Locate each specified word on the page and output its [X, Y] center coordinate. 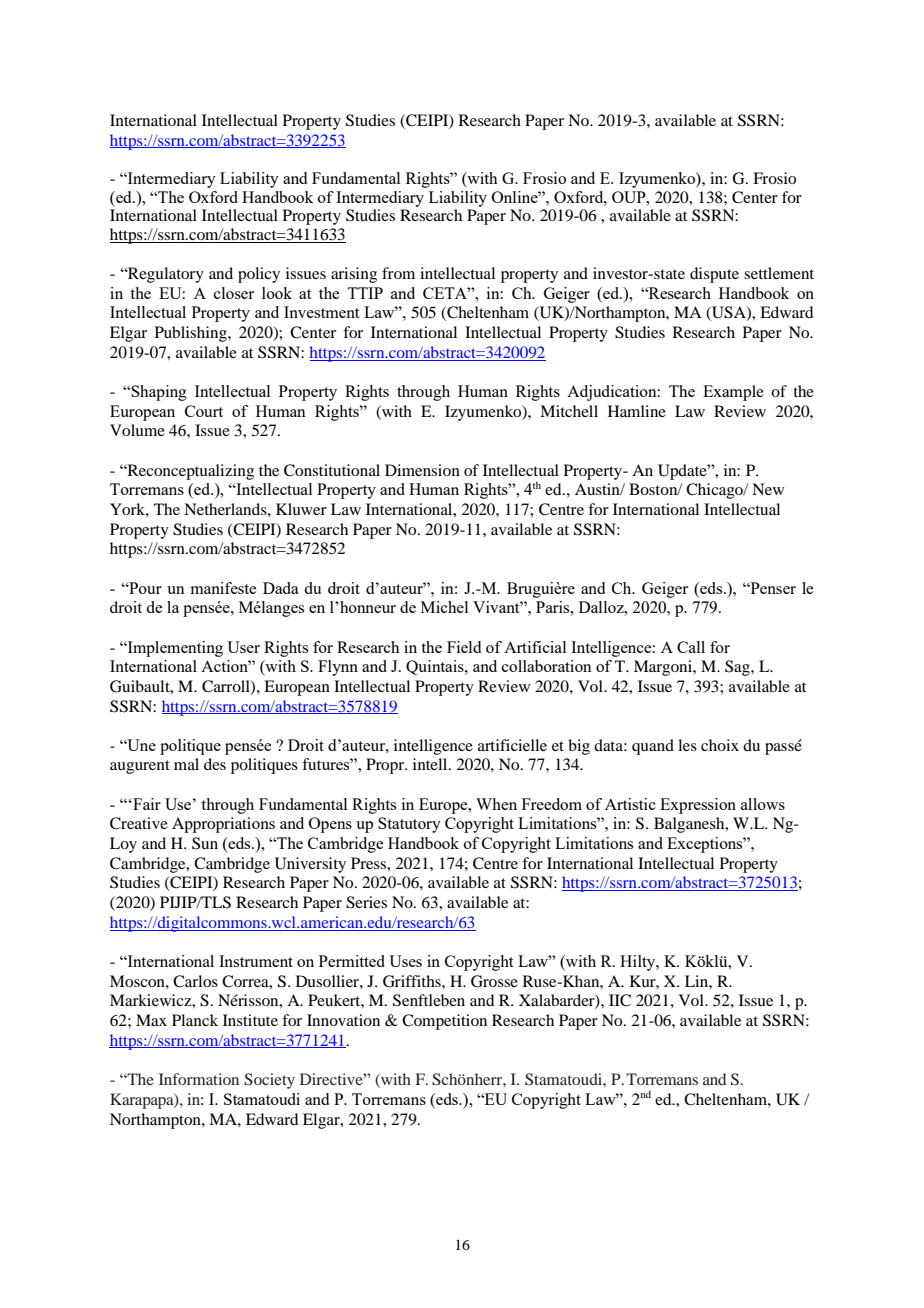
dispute [714, 275]
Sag [738, 668]
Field [464, 647]
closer [234, 293]
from [398, 273]
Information [199, 1079]
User [243, 647]
